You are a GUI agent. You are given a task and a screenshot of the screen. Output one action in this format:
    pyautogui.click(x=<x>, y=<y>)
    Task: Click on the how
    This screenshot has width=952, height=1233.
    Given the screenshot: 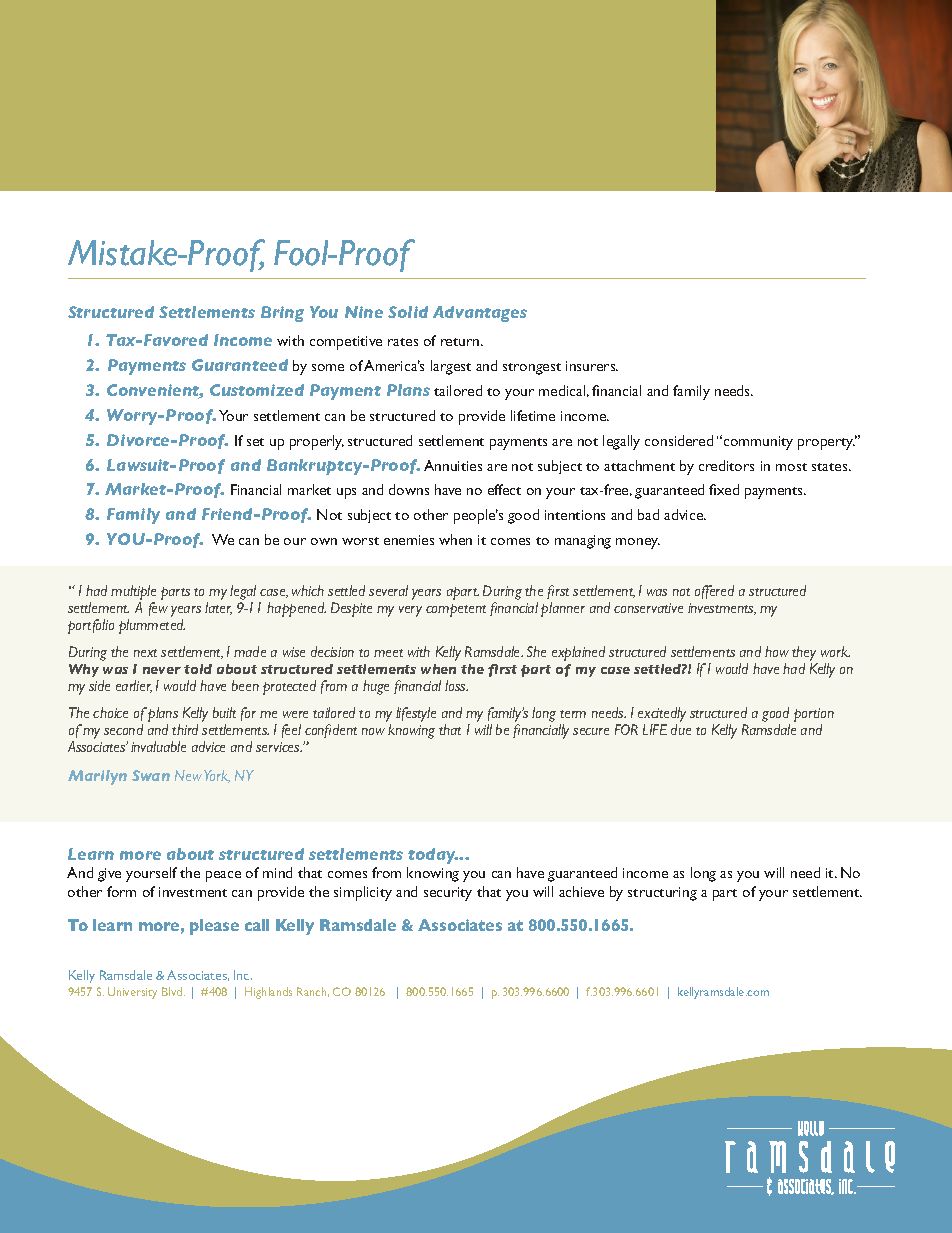 What is the action you would take?
    pyautogui.click(x=777, y=651)
